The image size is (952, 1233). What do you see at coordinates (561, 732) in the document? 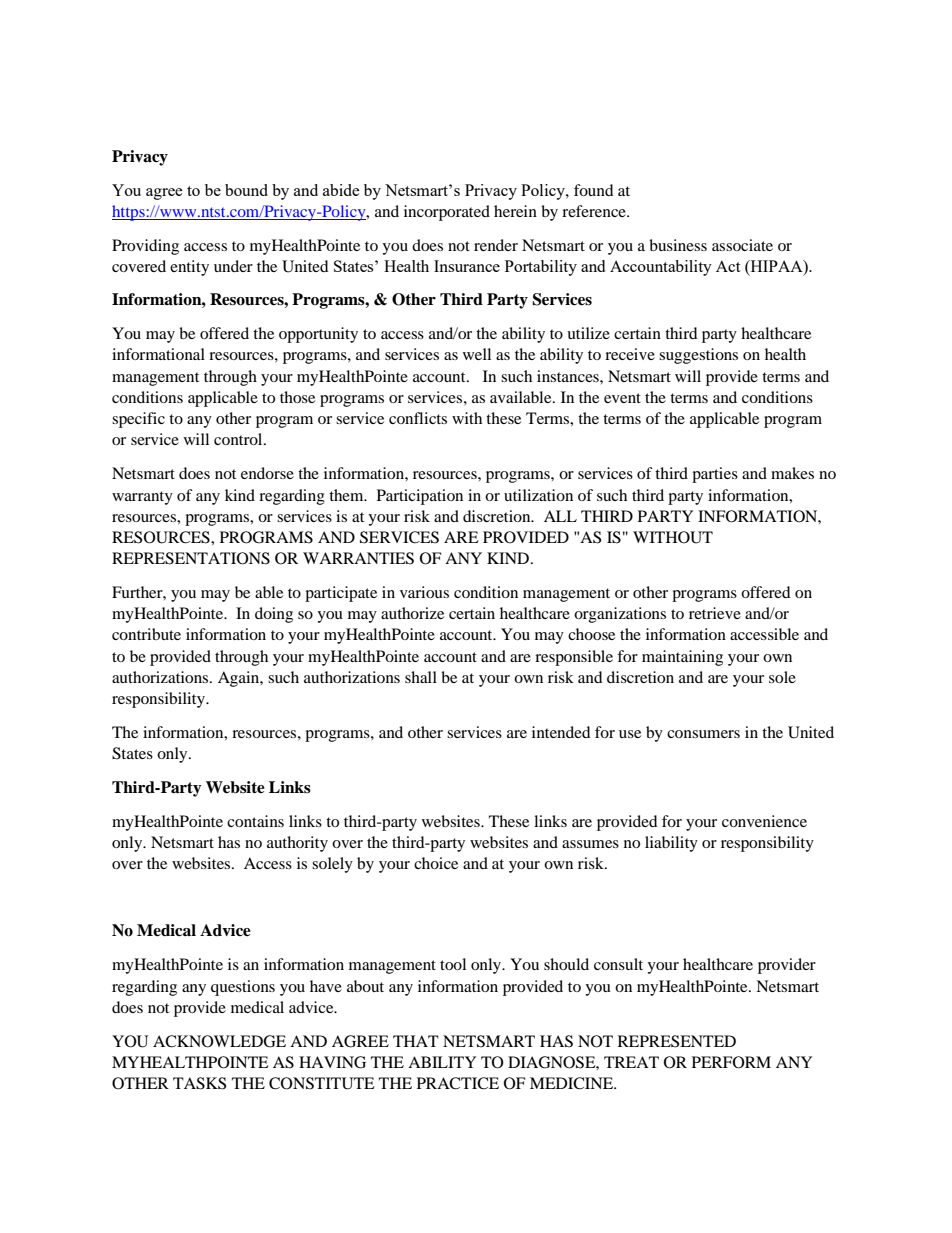
I see `intended` at bounding box center [561, 732].
